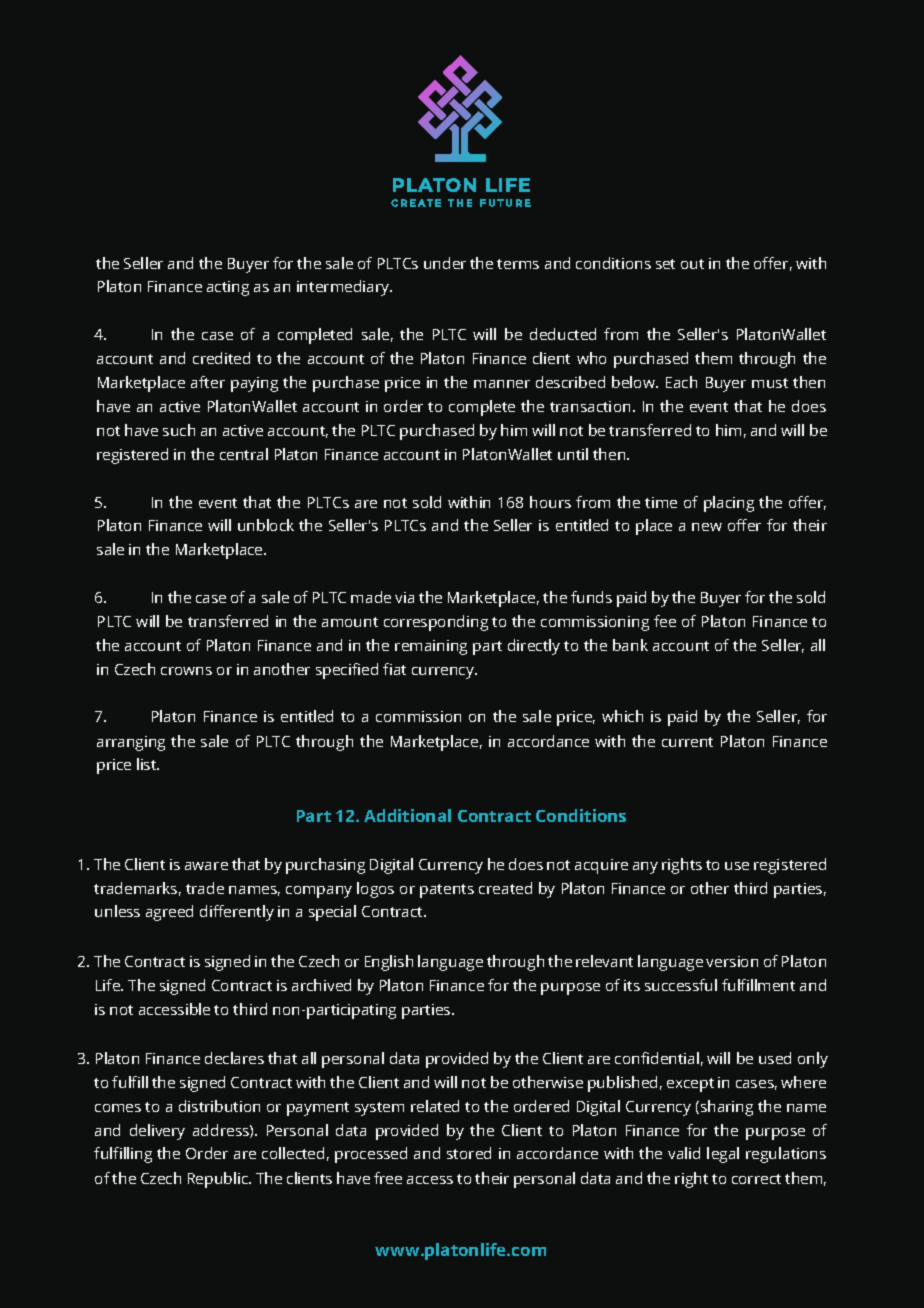 This screenshot has height=1308, width=924. Describe the element at coordinates (219, 1180) in the screenshot. I see `Republic` at that location.
